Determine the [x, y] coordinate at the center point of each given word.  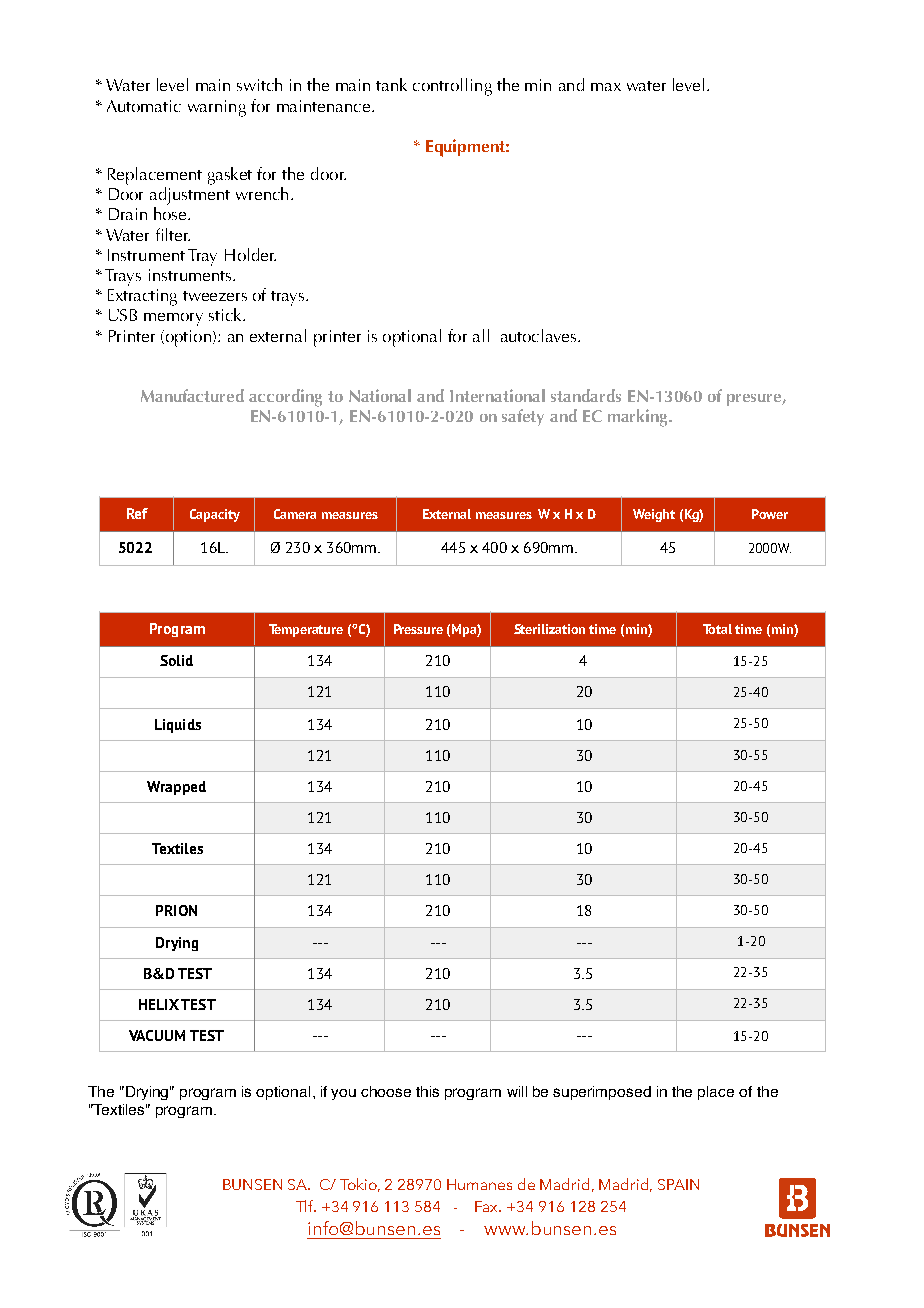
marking [639, 418]
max [606, 87]
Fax [487, 1206]
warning [217, 108]
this [427, 1091]
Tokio [360, 1185]
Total [717, 629]
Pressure [418, 629]
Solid [176, 660]
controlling [452, 87]
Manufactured [192, 395]
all [481, 335]
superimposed [602, 1093]
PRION [176, 910]
